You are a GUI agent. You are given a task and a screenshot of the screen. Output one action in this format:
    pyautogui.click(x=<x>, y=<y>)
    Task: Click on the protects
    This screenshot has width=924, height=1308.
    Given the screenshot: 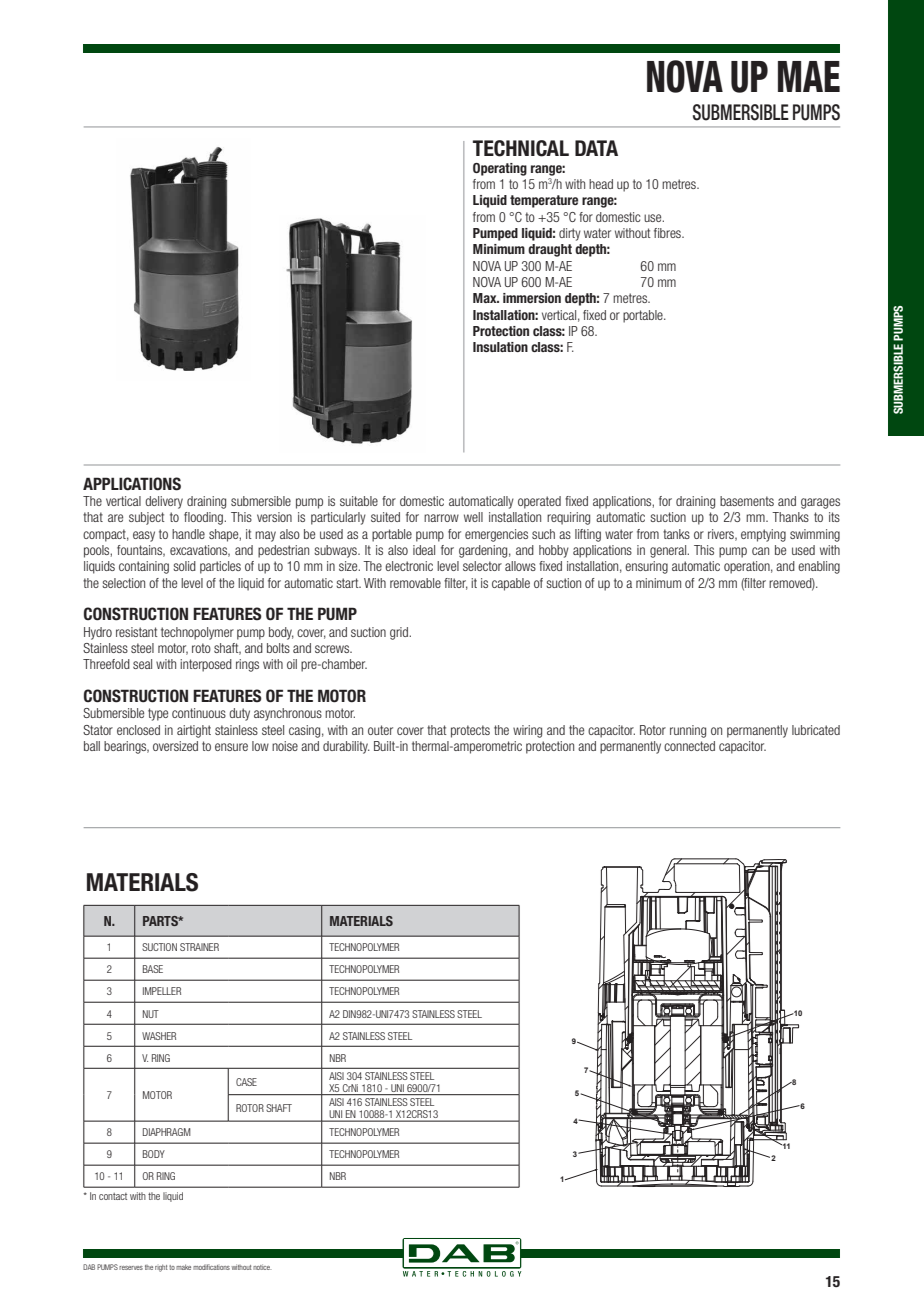 What is the action you would take?
    pyautogui.click(x=470, y=731)
